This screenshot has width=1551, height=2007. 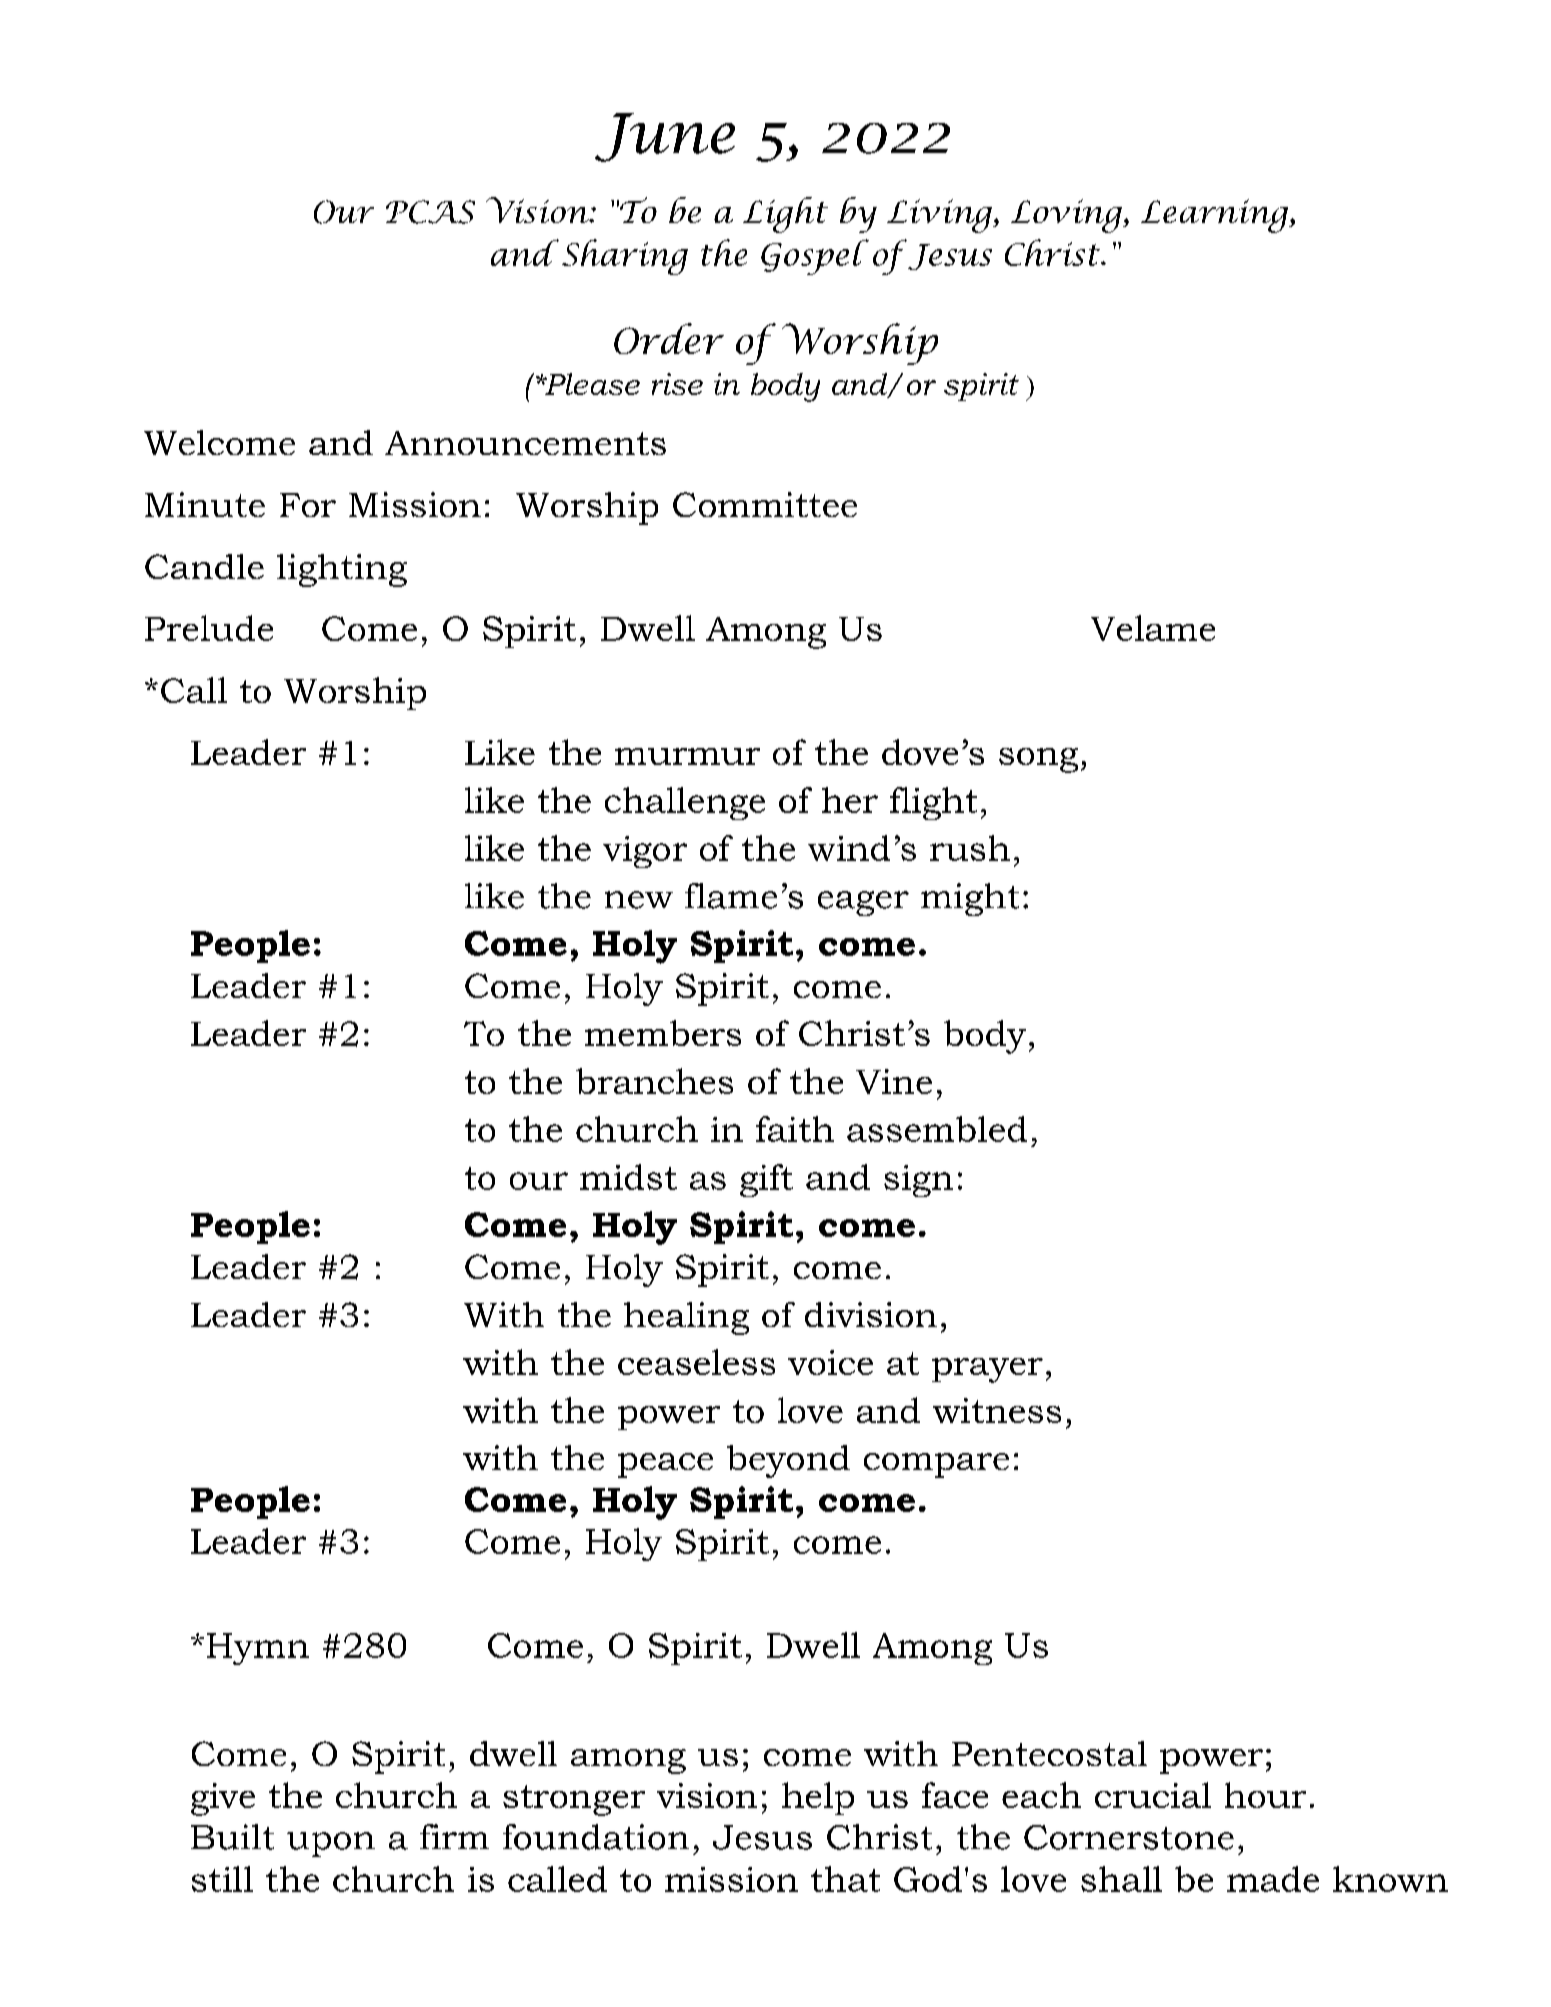 What do you see at coordinates (940, 216) in the screenshot?
I see `Living` at bounding box center [940, 216].
